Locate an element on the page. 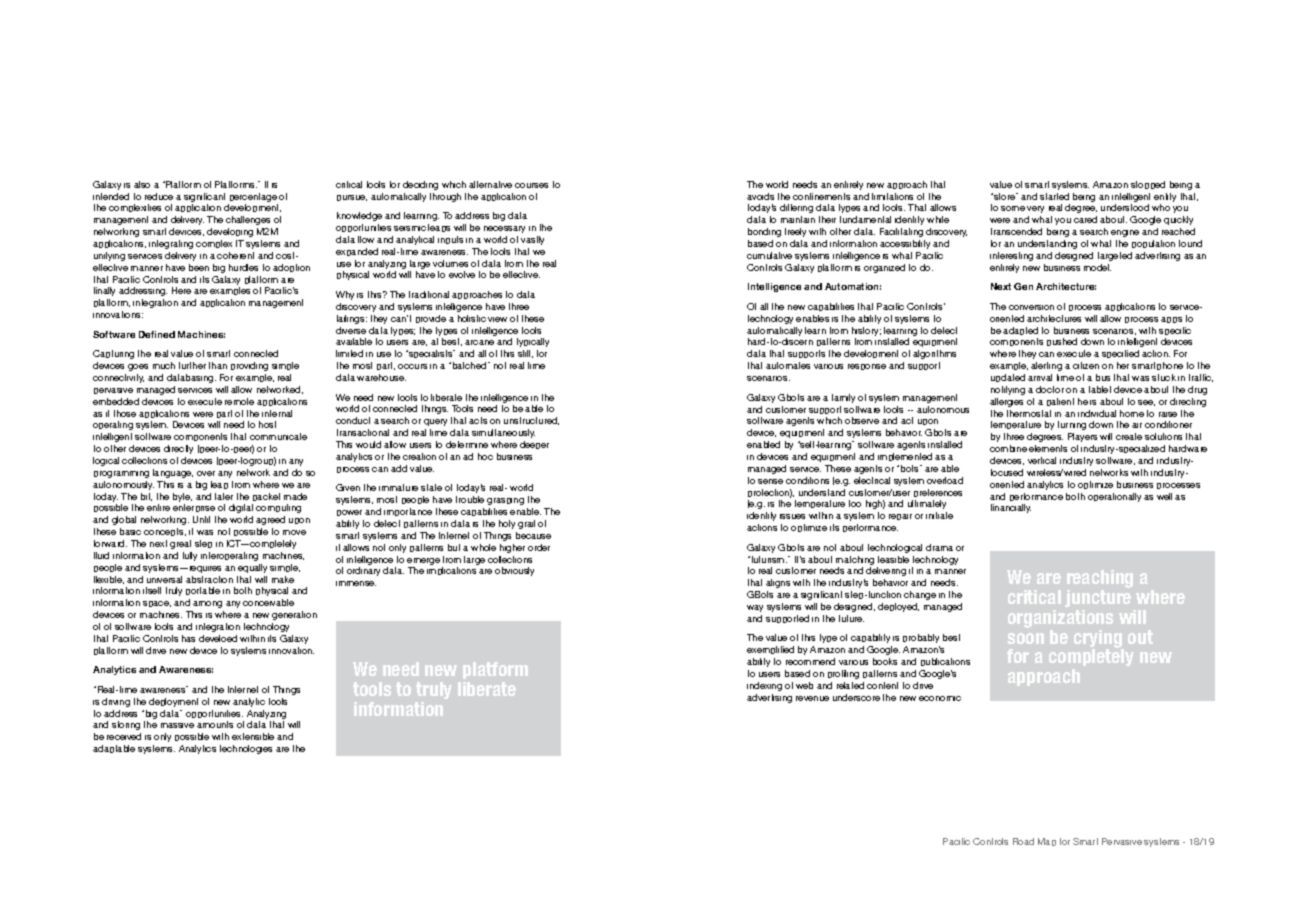 The image size is (1308, 924). technologies is located at coordinates (246, 749).
